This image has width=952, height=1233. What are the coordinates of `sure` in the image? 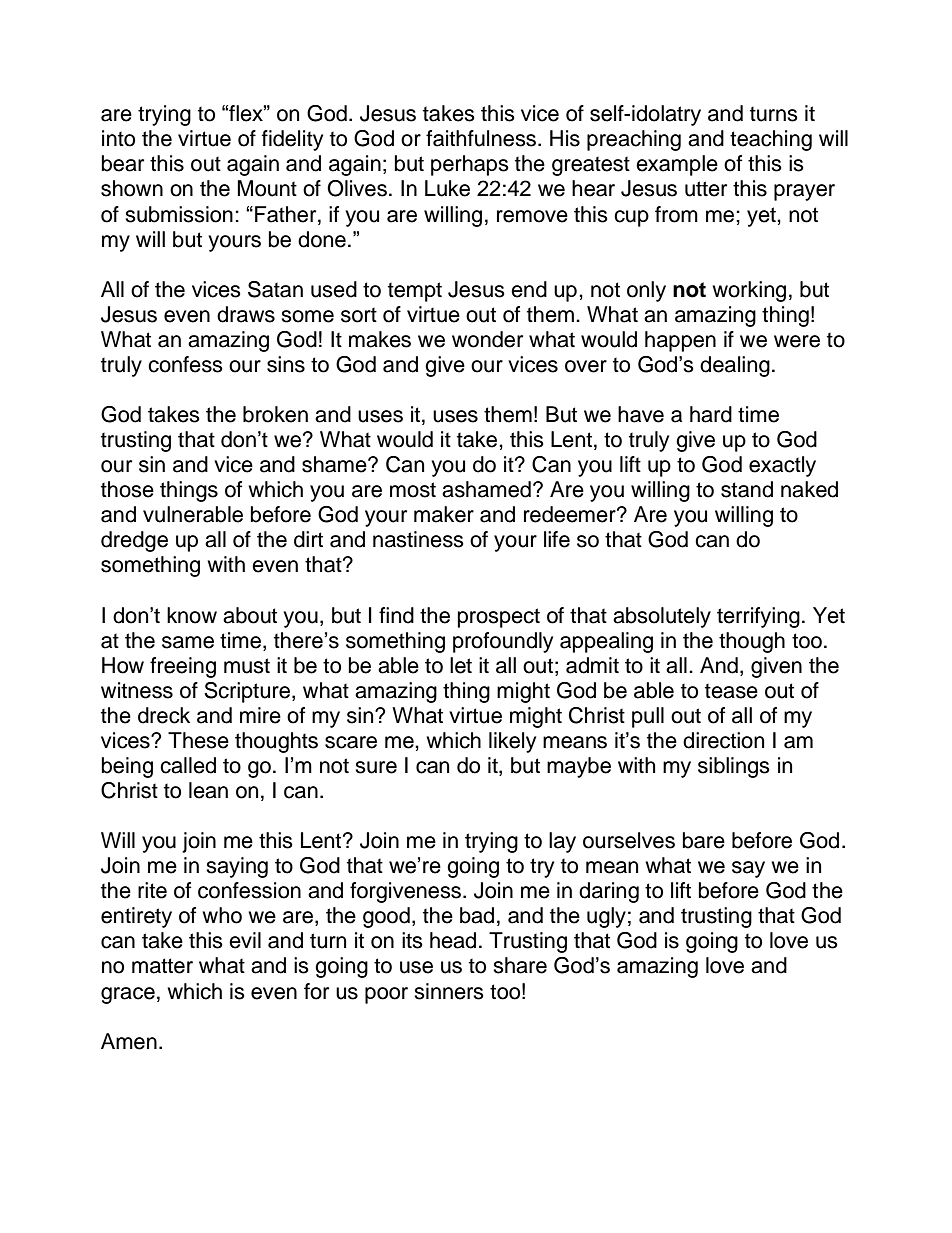 It's located at (376, 767).
